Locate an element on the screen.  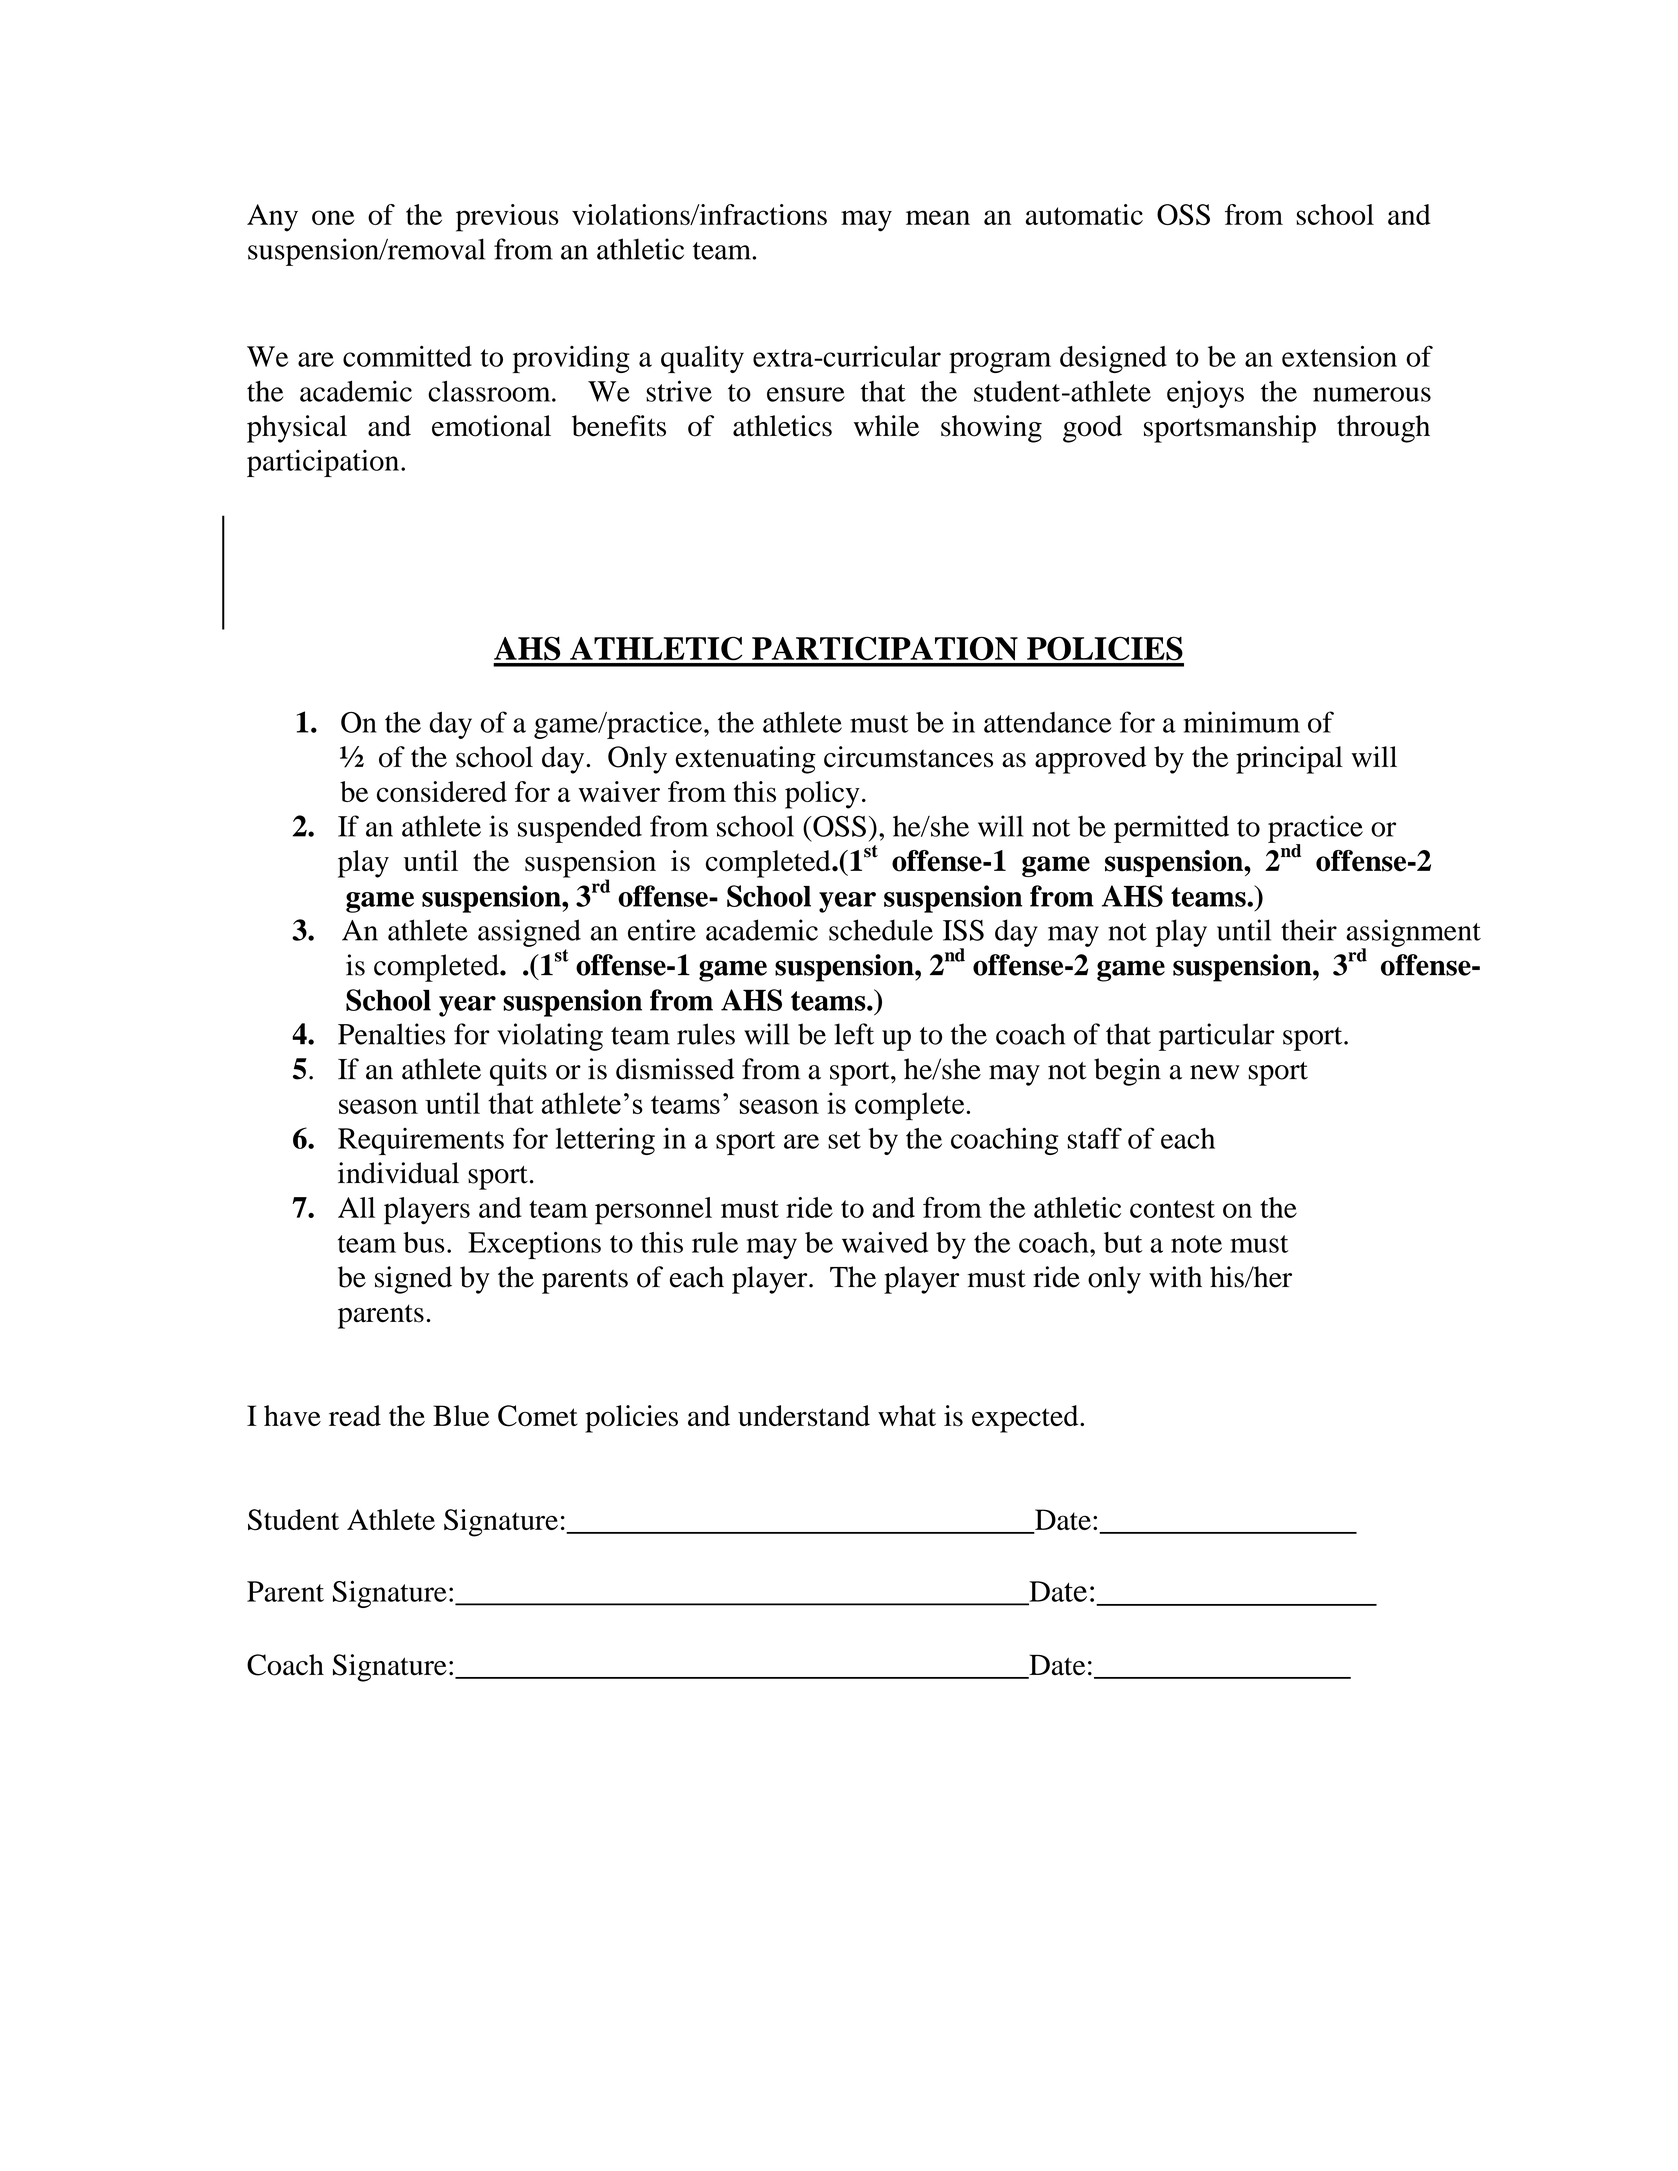
one is located at coordinates (333, 217).
